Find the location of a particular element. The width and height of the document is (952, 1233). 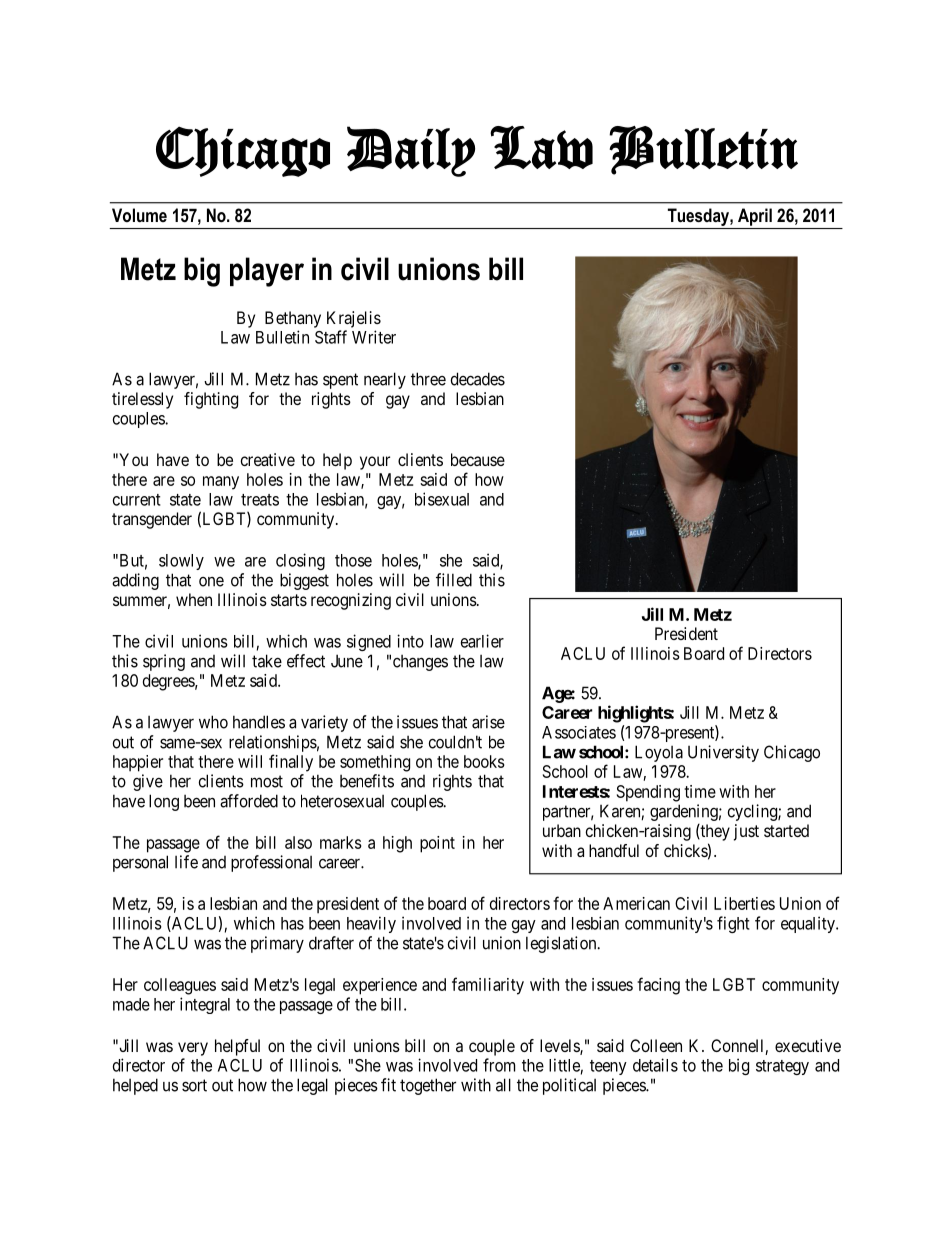

very is located at coordinates (193, 1049).
